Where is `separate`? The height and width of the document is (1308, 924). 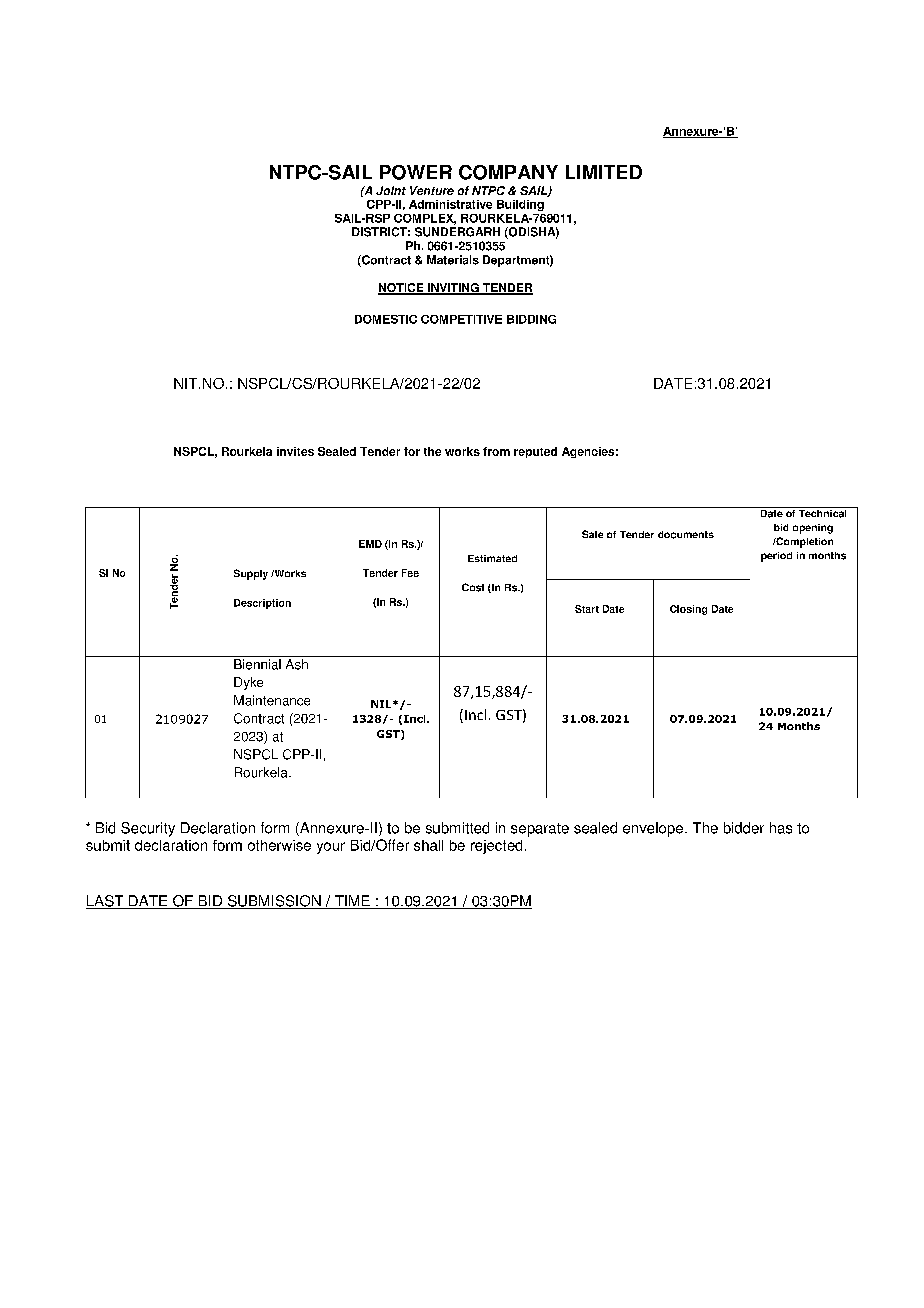
separate is located at coordinates (540, 830).
